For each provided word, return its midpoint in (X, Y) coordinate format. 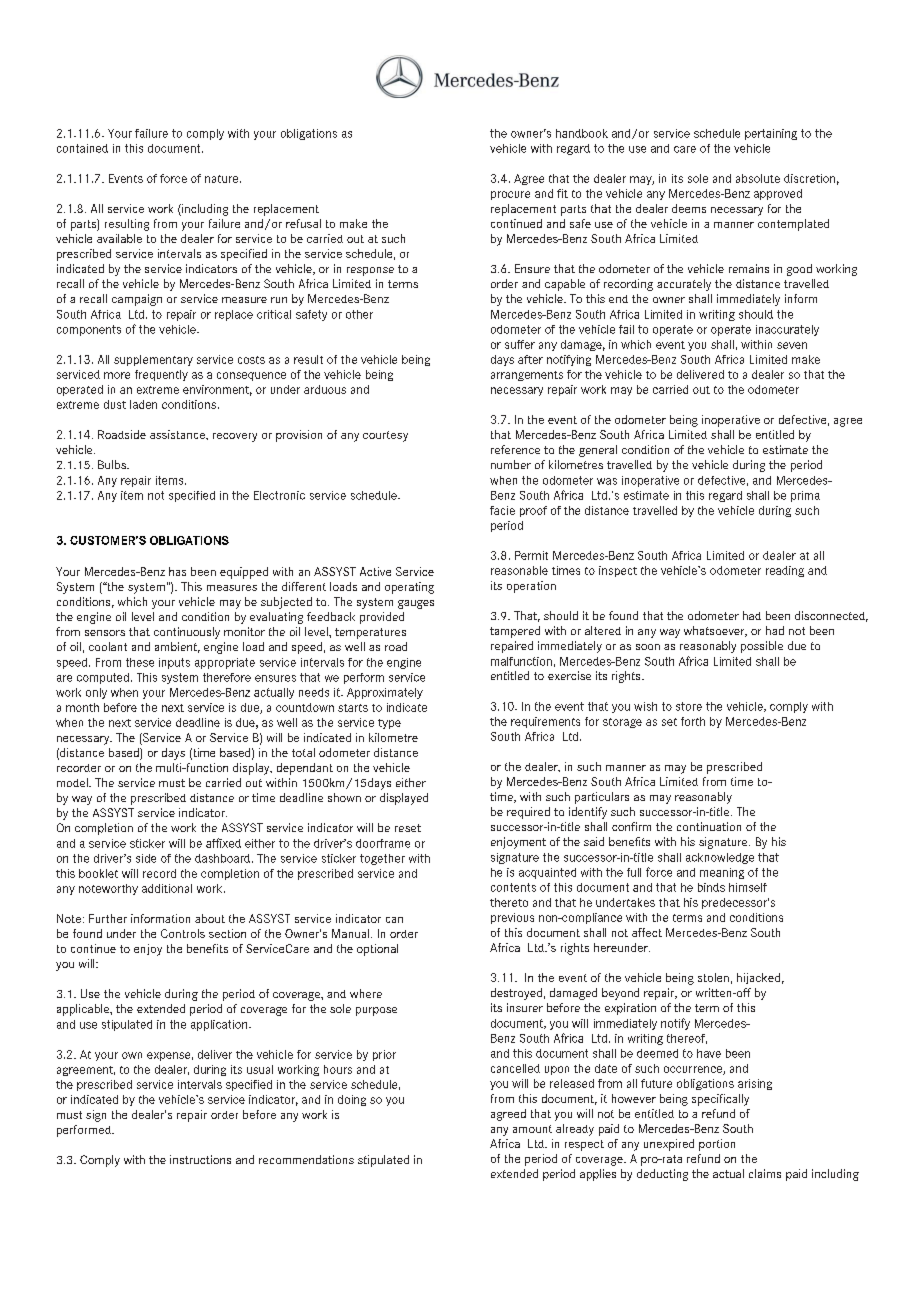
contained (82, 148)
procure (510, 195)
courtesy (385, 436)
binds (711, 887)
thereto (509, 902)
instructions (200, 1159)
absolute (758, 178)
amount (532, 1129)
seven (792, 345)
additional (167, 888)
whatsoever (715, 631)
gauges (416, 604)
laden (143, 404)
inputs (174, 663)
